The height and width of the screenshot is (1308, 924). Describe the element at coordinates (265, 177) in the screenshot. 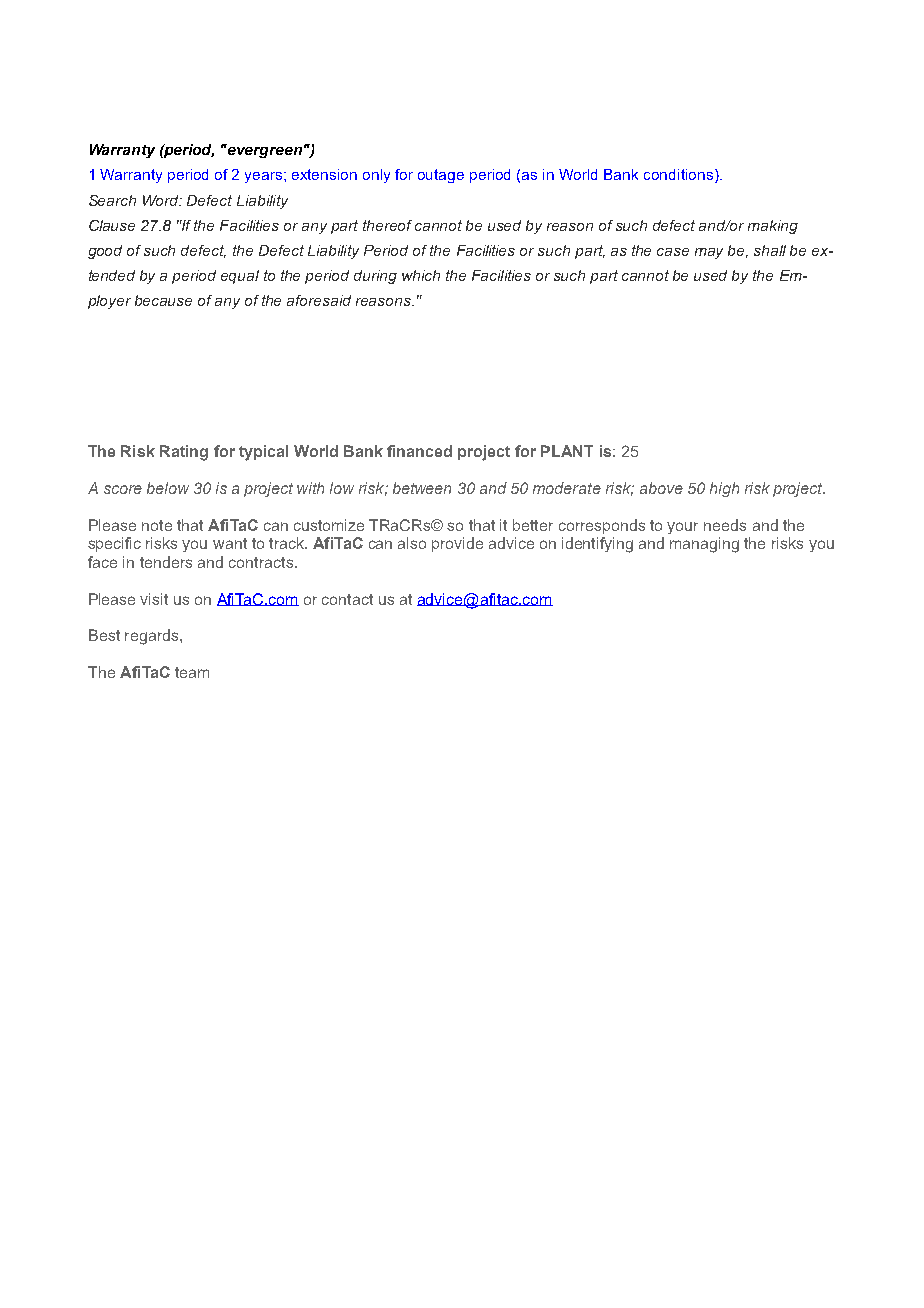

I see `years` at that location.
